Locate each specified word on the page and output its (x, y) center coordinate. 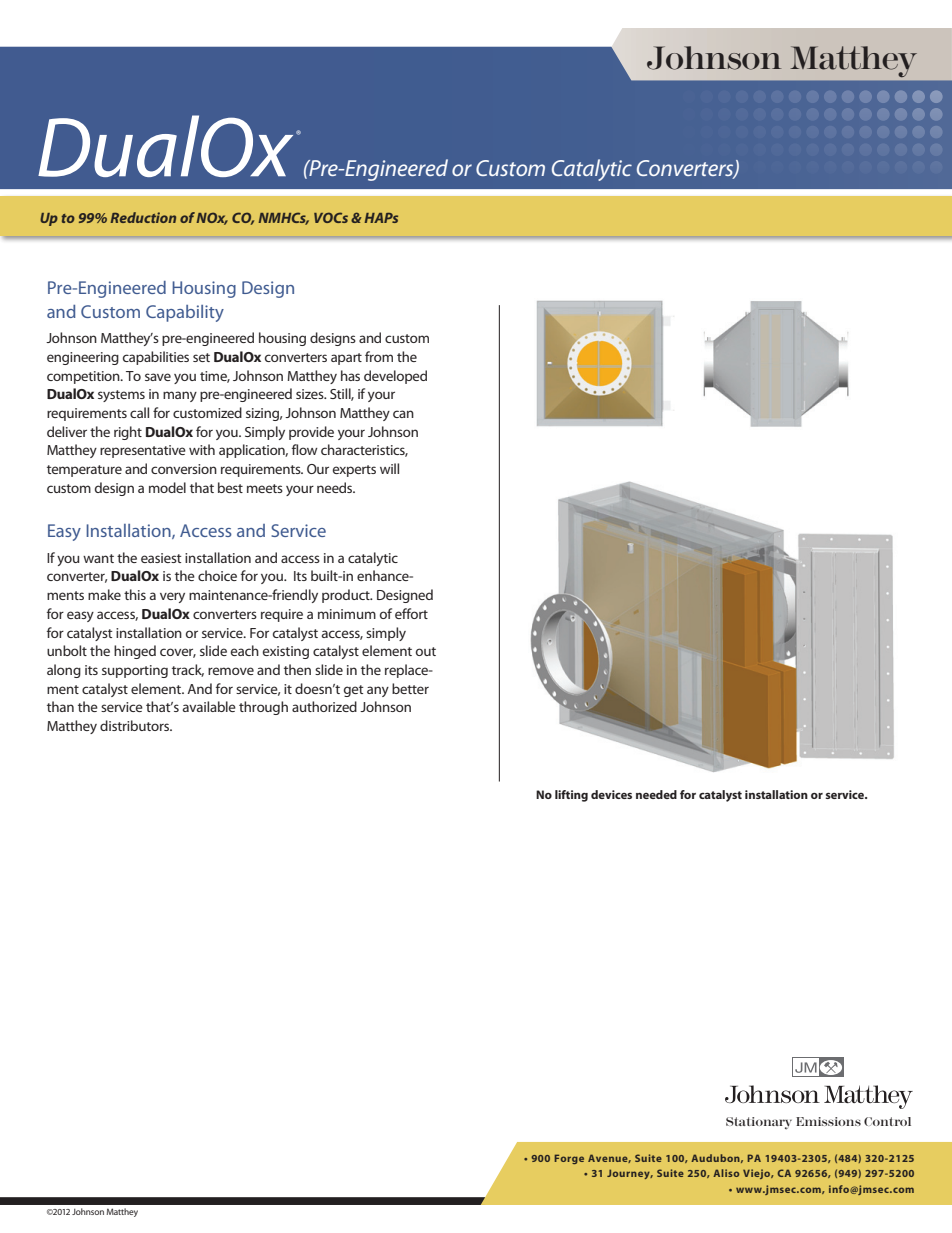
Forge (569, 1159)
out (426, 651)
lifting (571, 796)
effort (411, 613)
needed (656, 794)
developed (395, 377)
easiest (161, 558)
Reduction (143, 217)
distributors (136, 725)
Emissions (828, 1121)
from (379, 356)
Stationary (759, 1123)
